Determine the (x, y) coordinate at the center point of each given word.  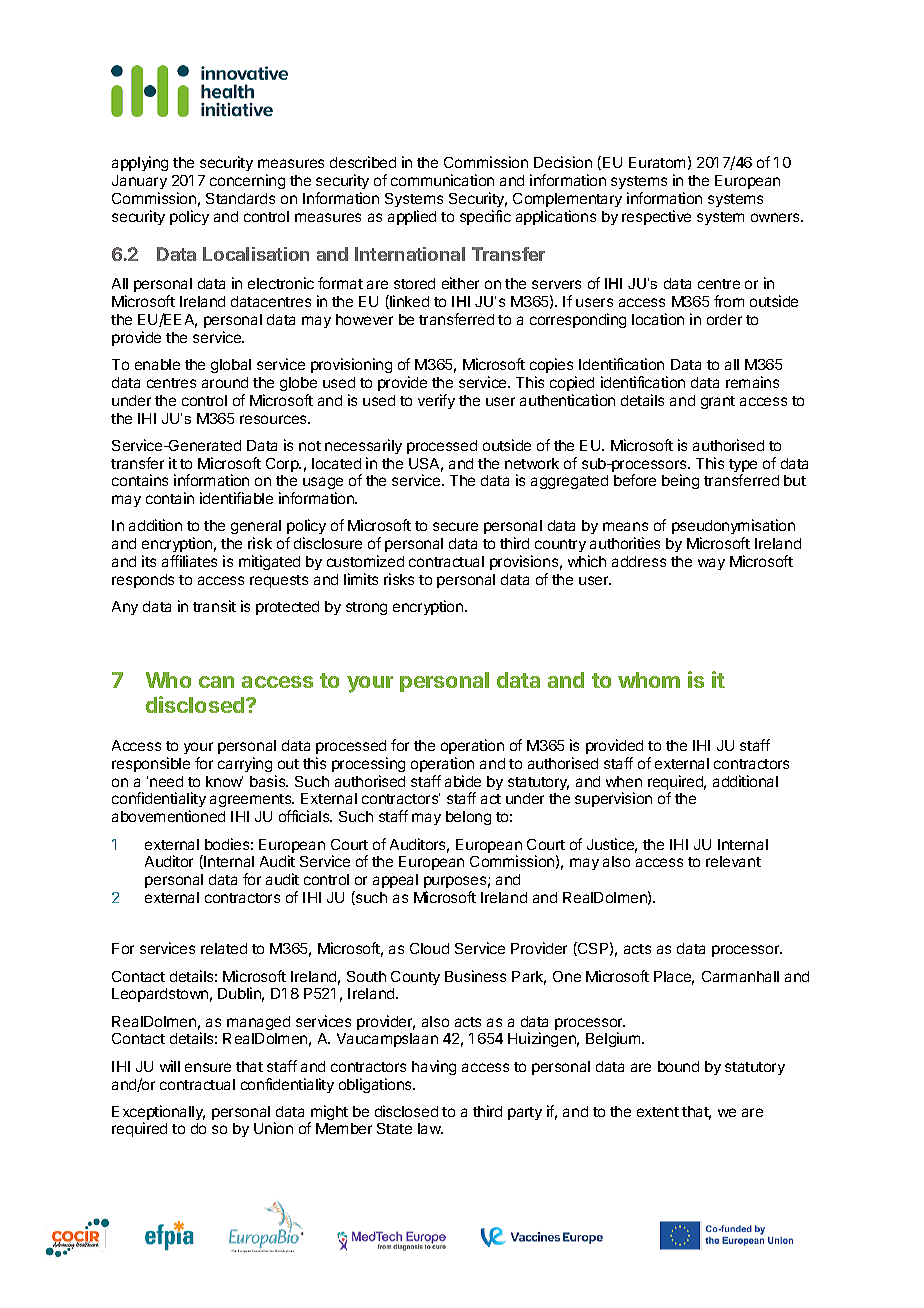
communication (442, 180)
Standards (240, 198)
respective (656, 217)
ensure (208, 1067)
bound (678, 1066)
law (430, 1128)
